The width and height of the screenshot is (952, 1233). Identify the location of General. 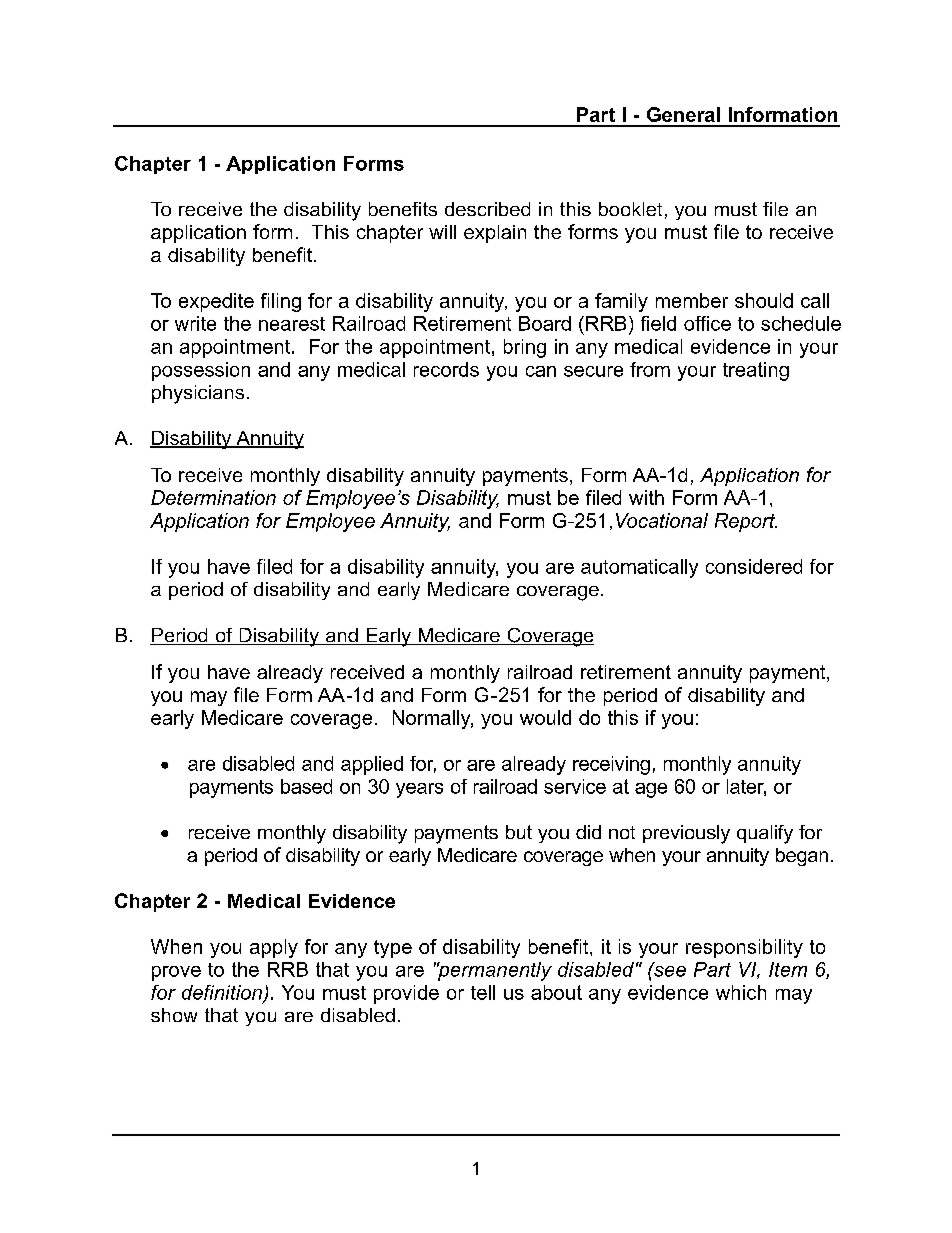
(683, 114).
